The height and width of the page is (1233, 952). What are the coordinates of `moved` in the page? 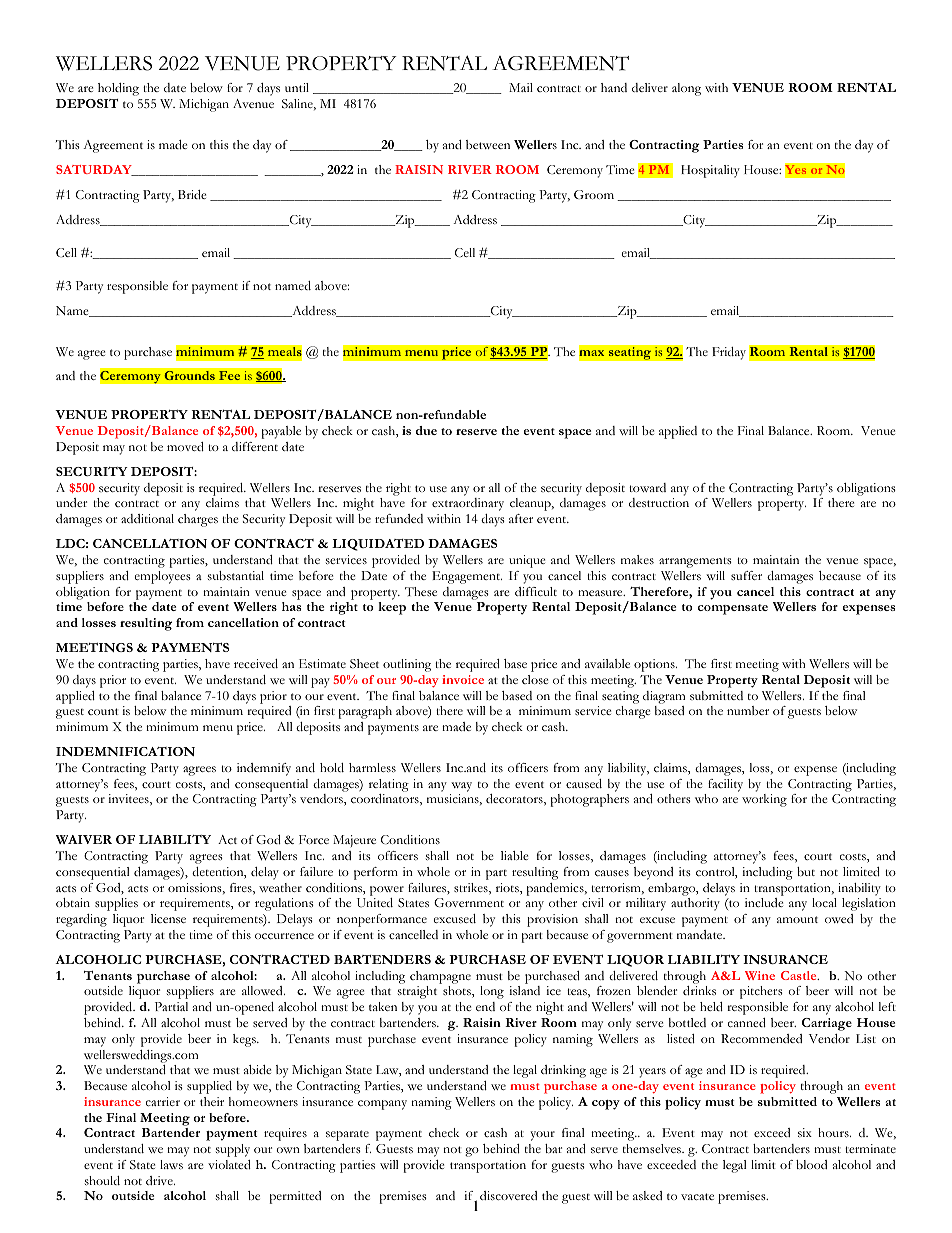 It's located at (185, 446).
